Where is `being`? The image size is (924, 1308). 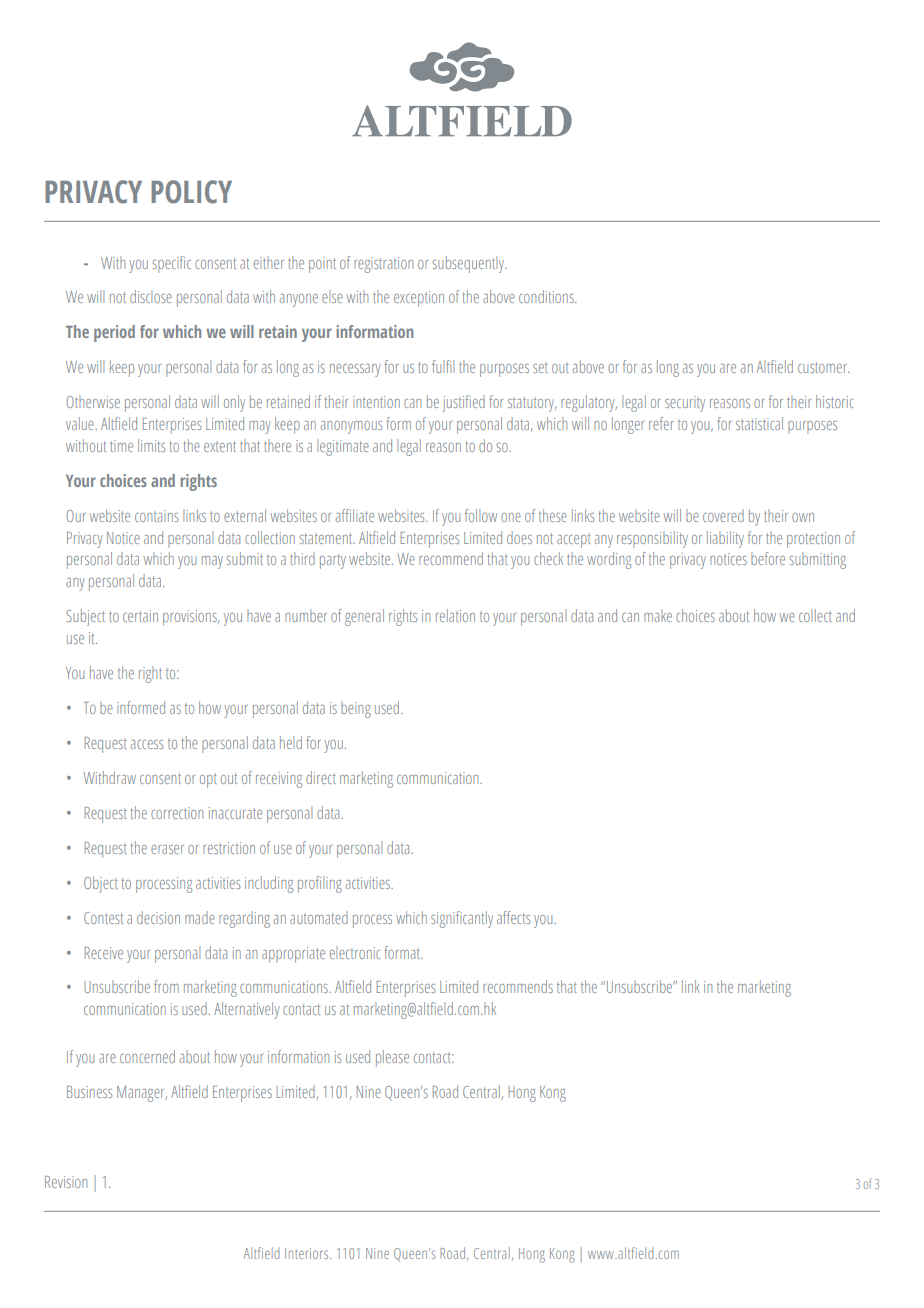
being is located at coordinates (356, 709).
